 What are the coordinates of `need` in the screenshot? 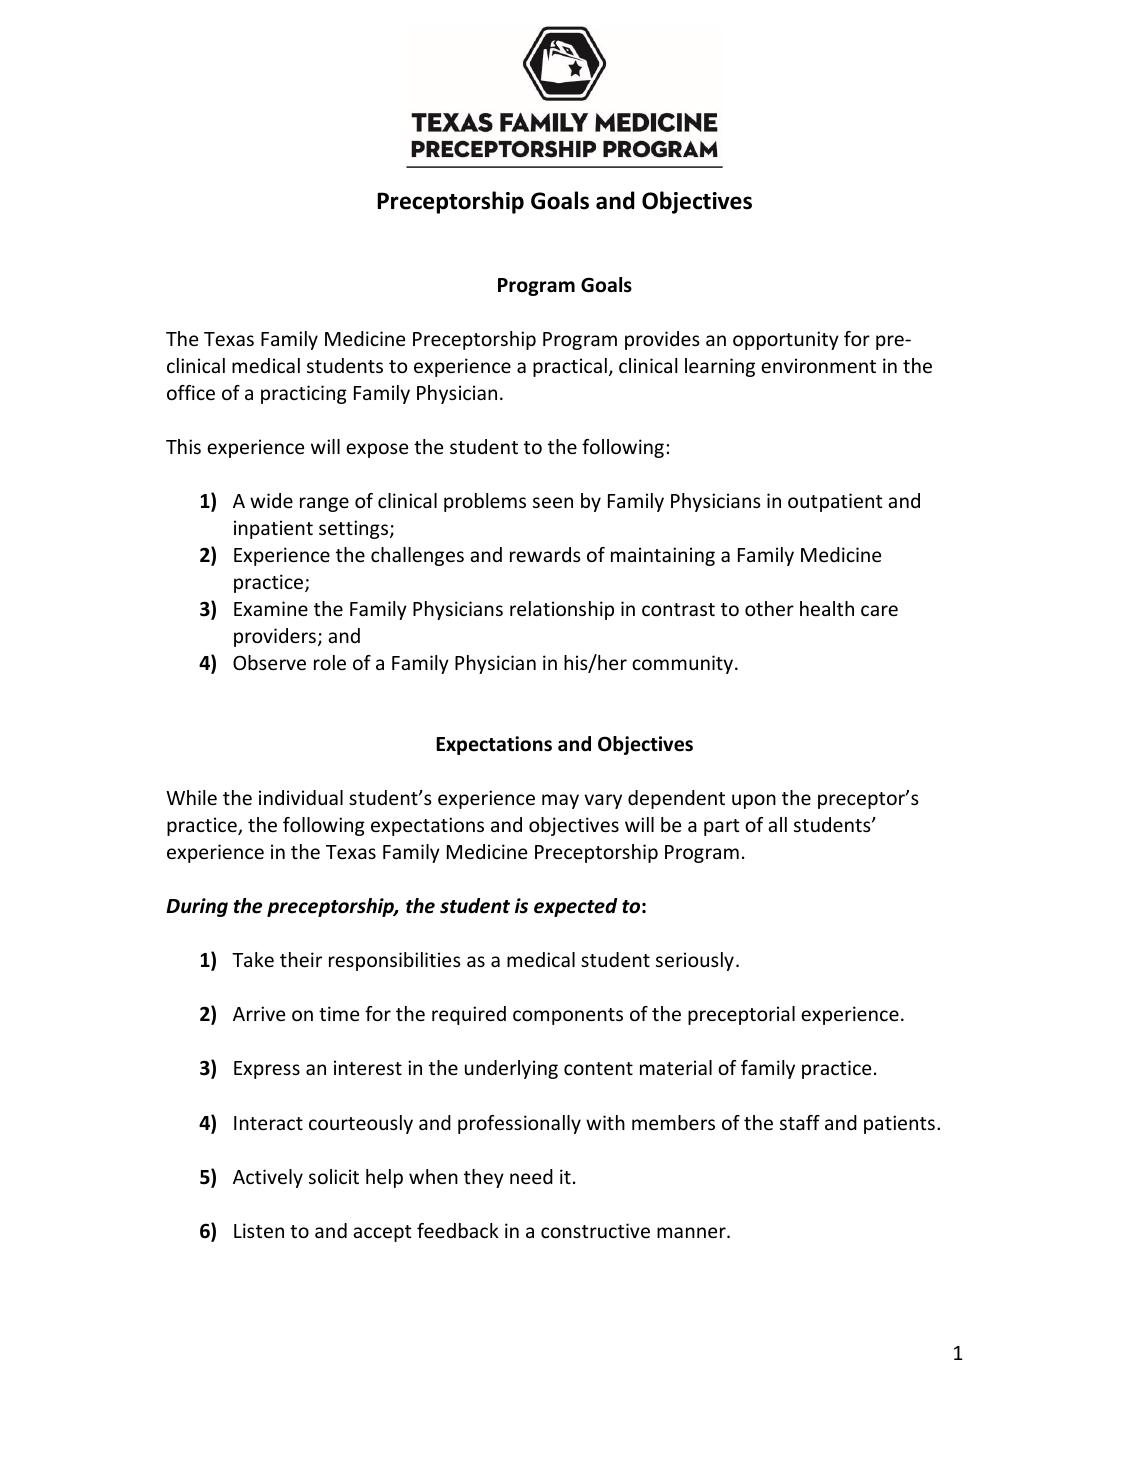 It's located at (531, 1176).
